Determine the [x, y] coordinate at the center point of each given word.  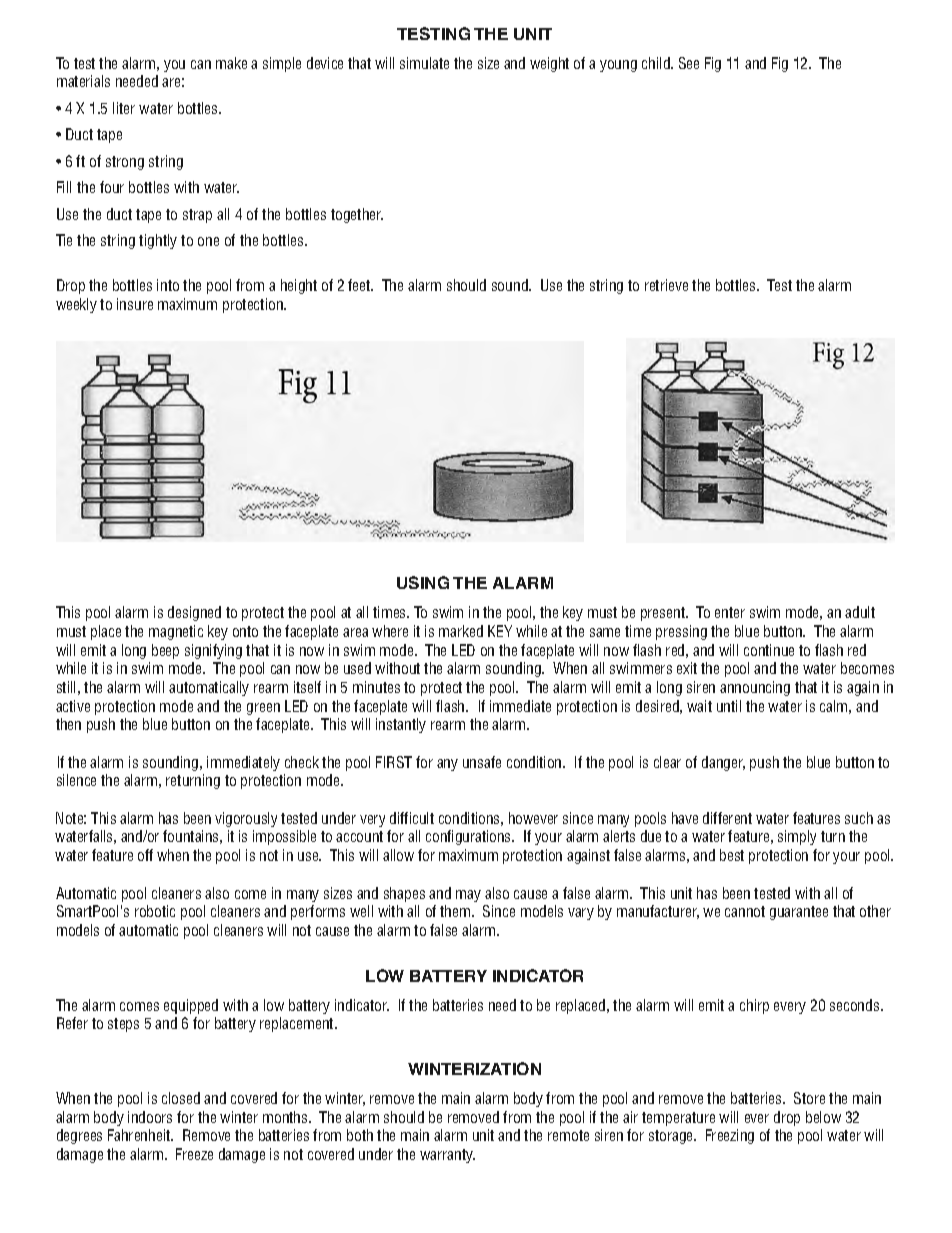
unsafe [482, 762]
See [689, 63]
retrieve [666, 285]
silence [76, 780]
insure [135, 304]
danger [723, 763]
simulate [424, 63]
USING [423, 582]
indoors [150, 1117]
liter [124, 108]
